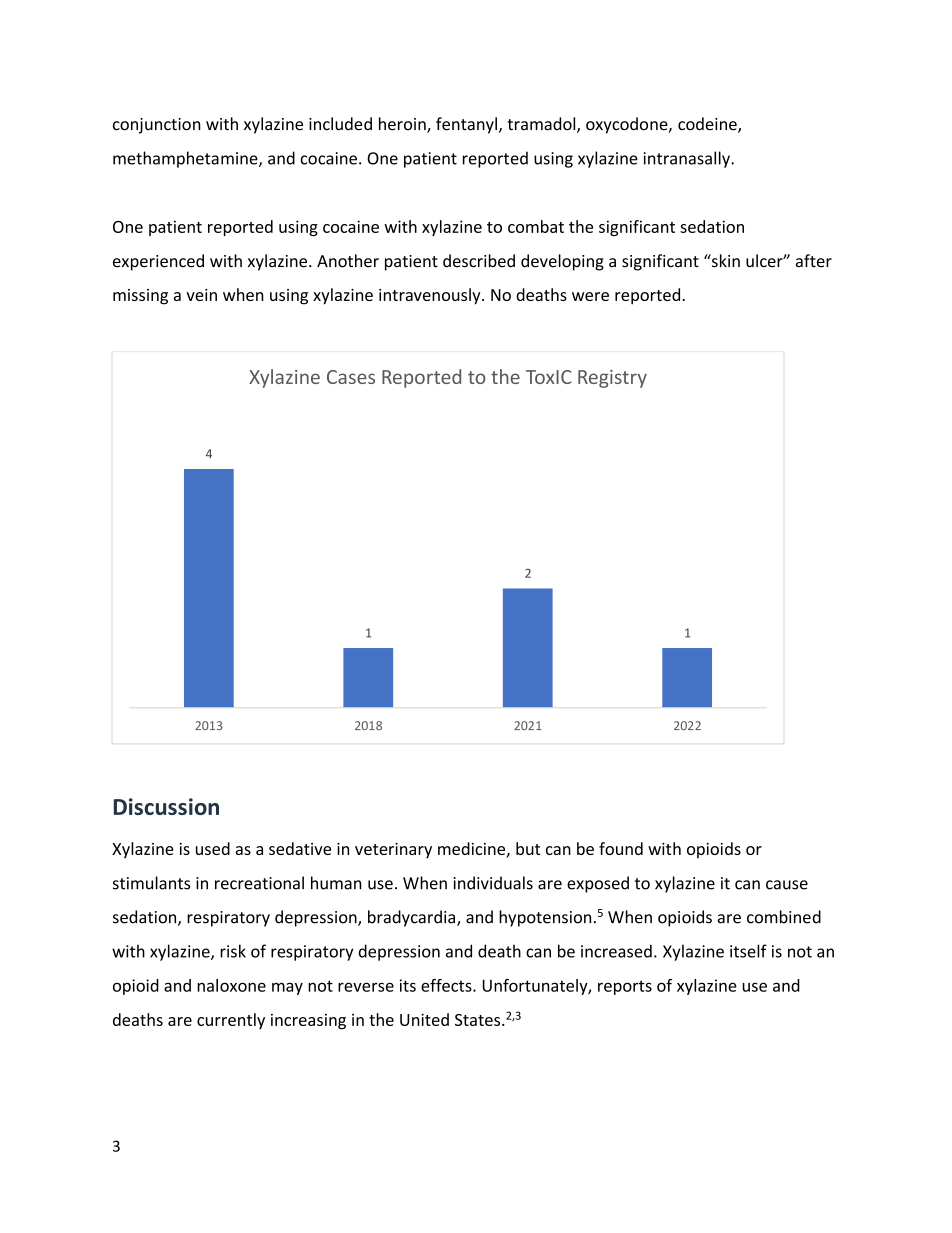  Describe the element at coordinates (201, 295) in the screenshot. I see `vein` at that location.
